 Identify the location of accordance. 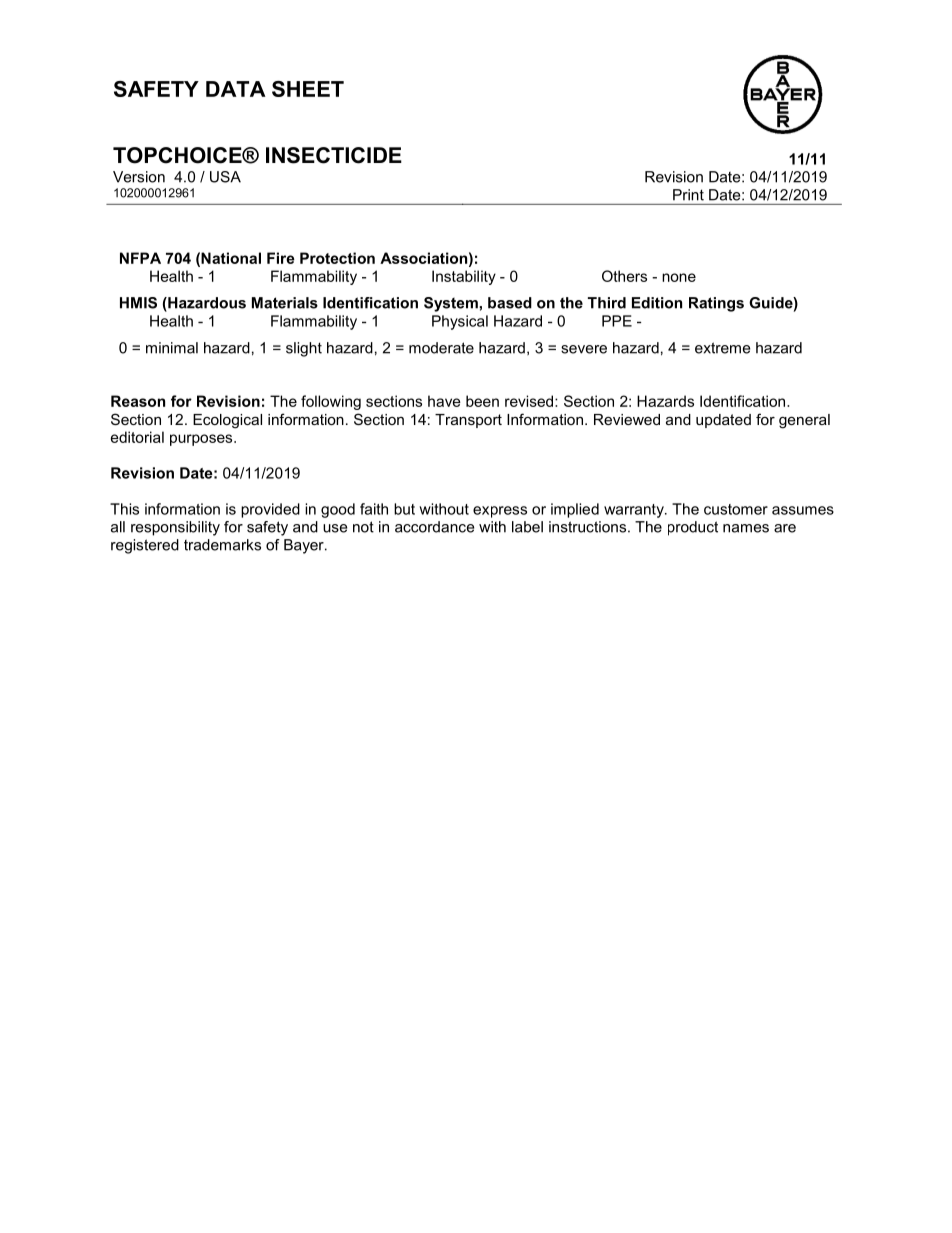
(434, 527).
